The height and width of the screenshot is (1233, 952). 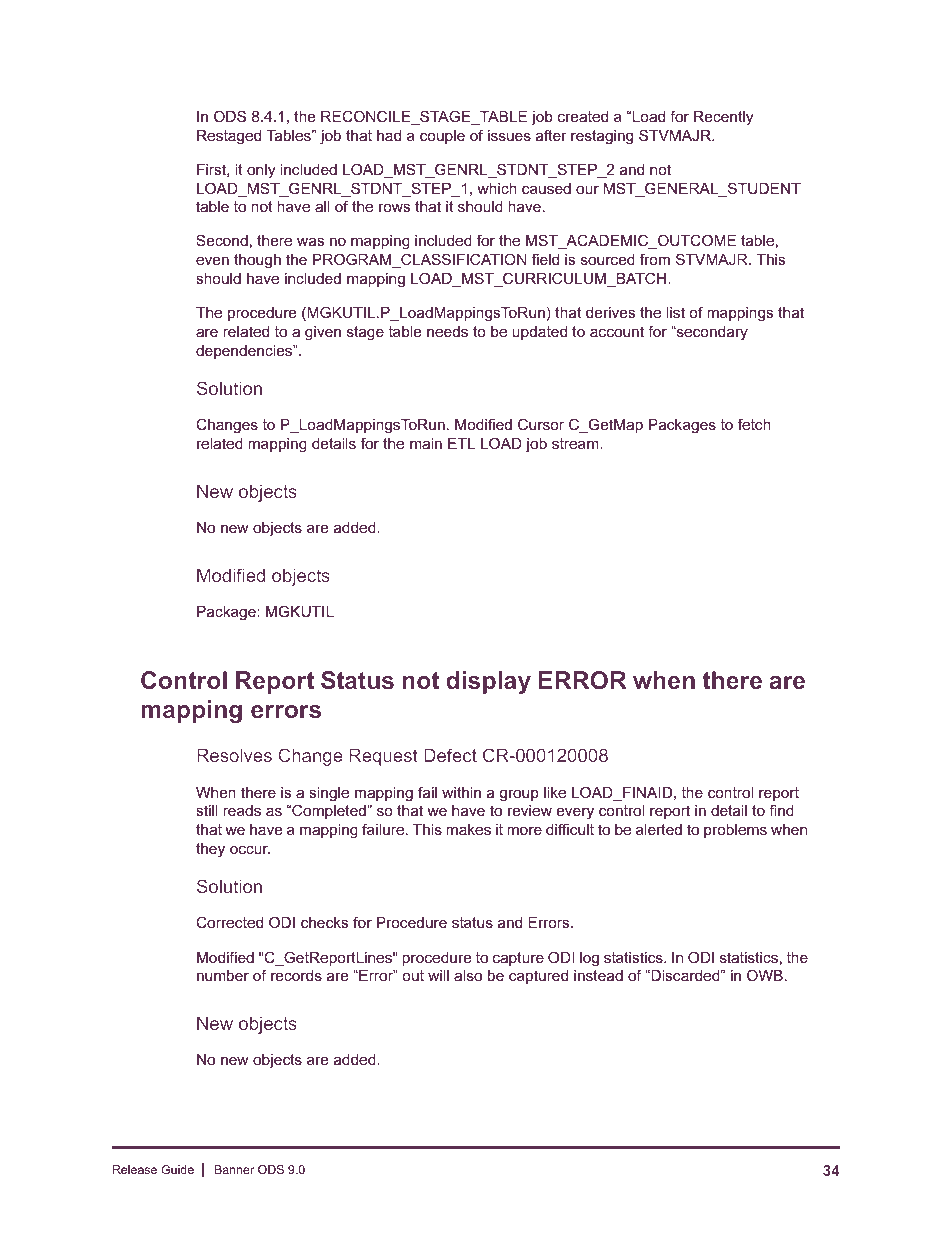 What do you see at coordinates (177, 1169) in the screenshot?
I see `Guide` at bounding box center [177, 1169].
